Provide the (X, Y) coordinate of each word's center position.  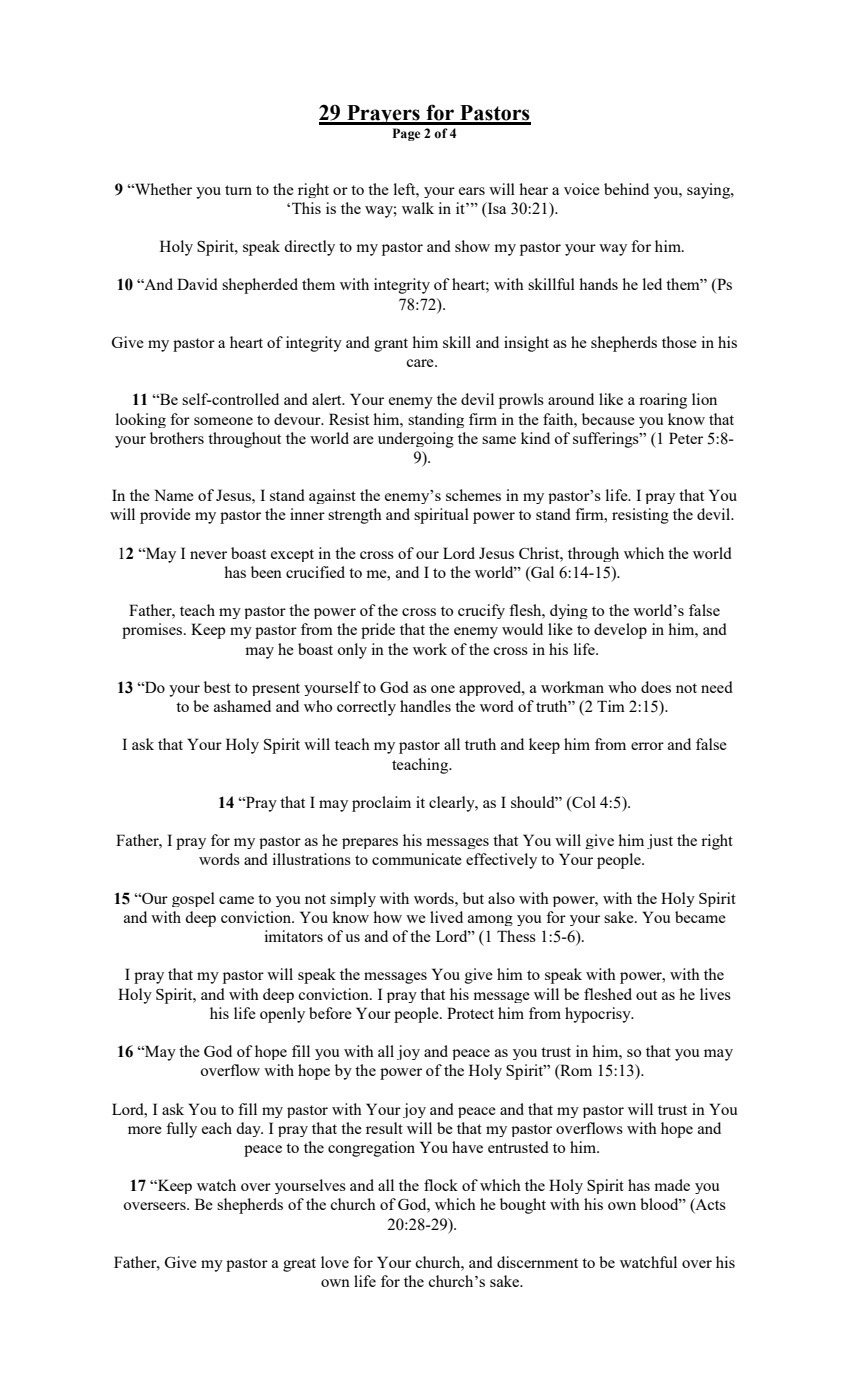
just (660, 842)
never (208, 555)
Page (406, 134)
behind (626, 189)
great (299, 1265)
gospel (193, 899)
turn (238, 190)
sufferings (607, 440)
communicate (417, 859)
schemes (473, 495)
